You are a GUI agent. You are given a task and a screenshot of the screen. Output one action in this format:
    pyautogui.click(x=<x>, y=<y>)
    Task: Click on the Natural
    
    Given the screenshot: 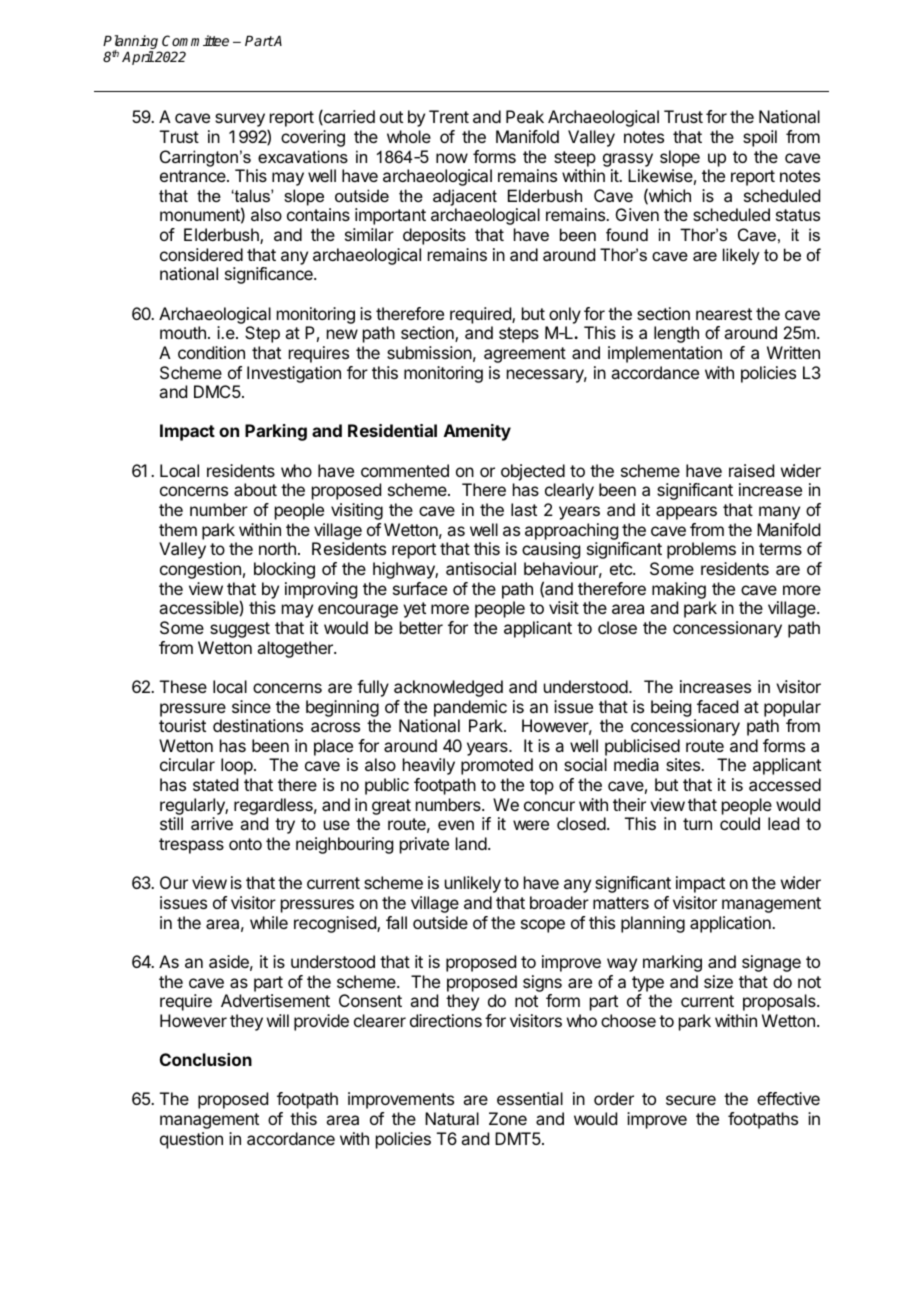 What is the action you would take?
    pyautogui.click(x=452, y=1118)
